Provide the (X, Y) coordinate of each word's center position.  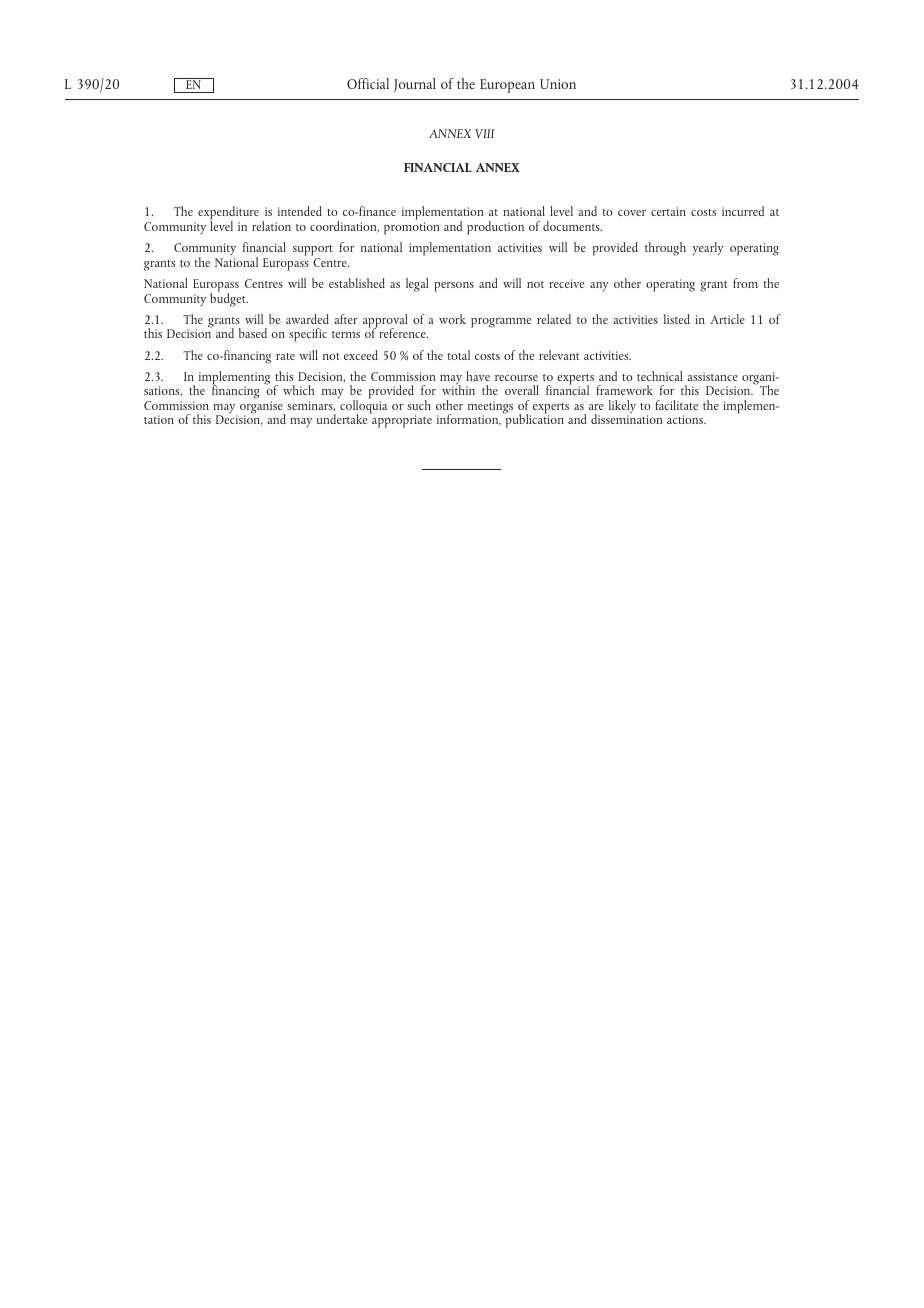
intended (300, 211)
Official (368, 83)
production (495, 228)
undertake (343, 418)
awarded (307, 319)
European (507, 86)
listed (677, 319)
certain (668, 211)
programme (501, 323)
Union (558, 84)
